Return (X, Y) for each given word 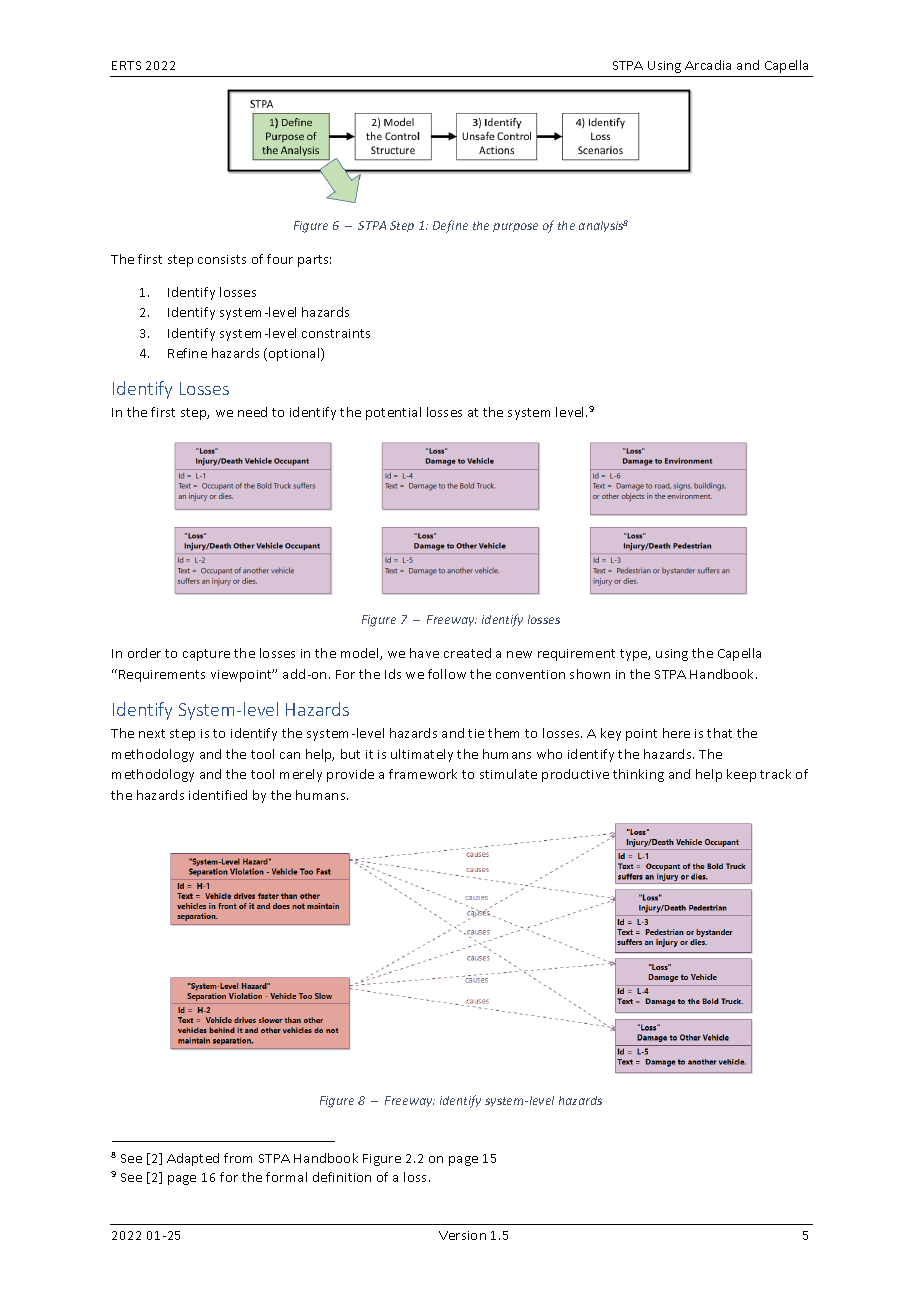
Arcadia (708, 65)
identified (218, 795)
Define (450, 226)
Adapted (193, 1159)
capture (206, 655)
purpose (515, 227)
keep (741, 775)
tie (476, 733)
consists (222, 259)
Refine (187, 353)
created (467, 653)
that (719, 733)
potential (393, 413)
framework (423, 774)
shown (590, 674)
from (238, 1158)
